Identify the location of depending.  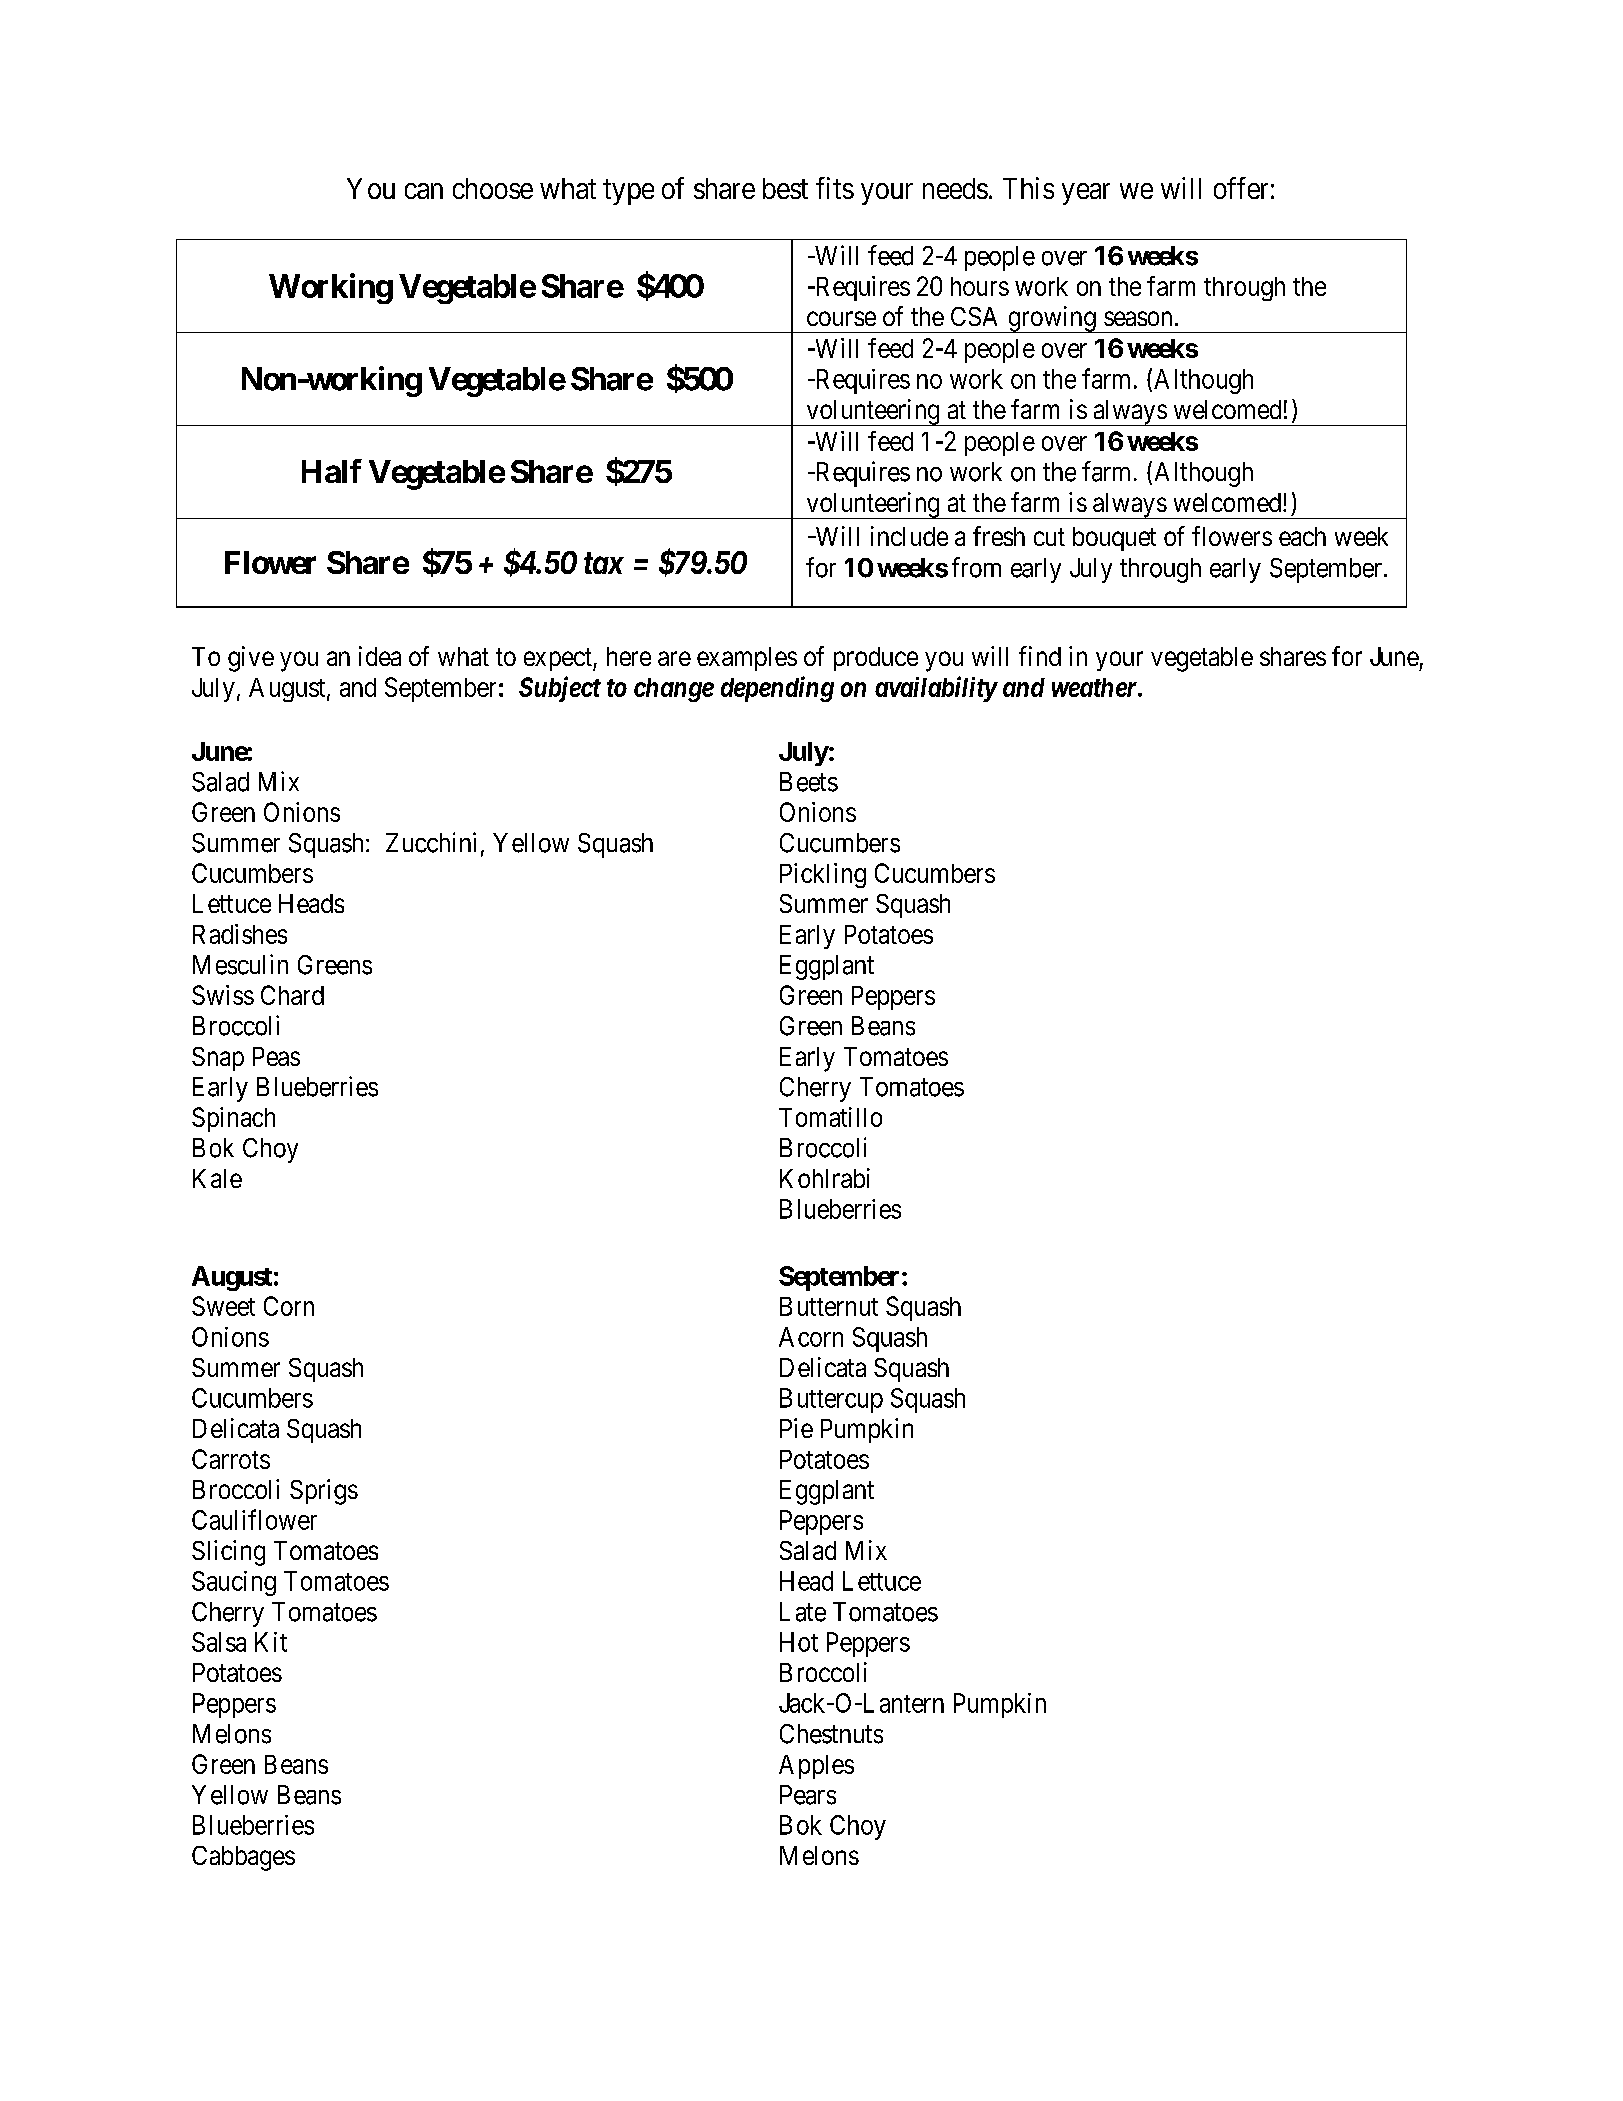
(777, 689).
